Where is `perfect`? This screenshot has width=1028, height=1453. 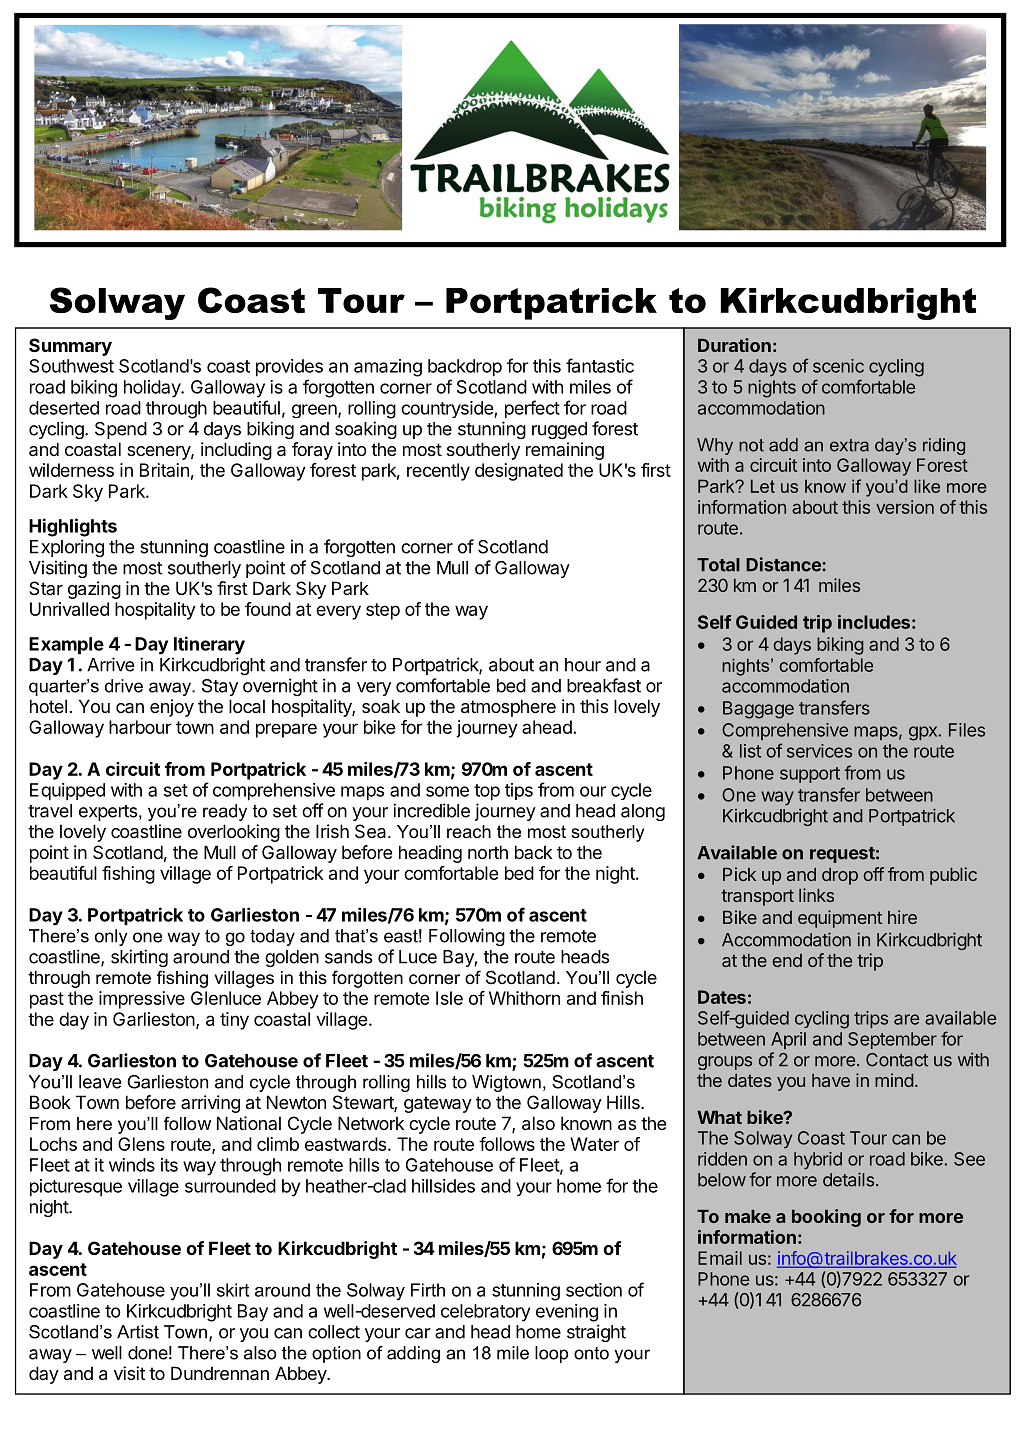
perfect is located at coordinates (532, 409).
